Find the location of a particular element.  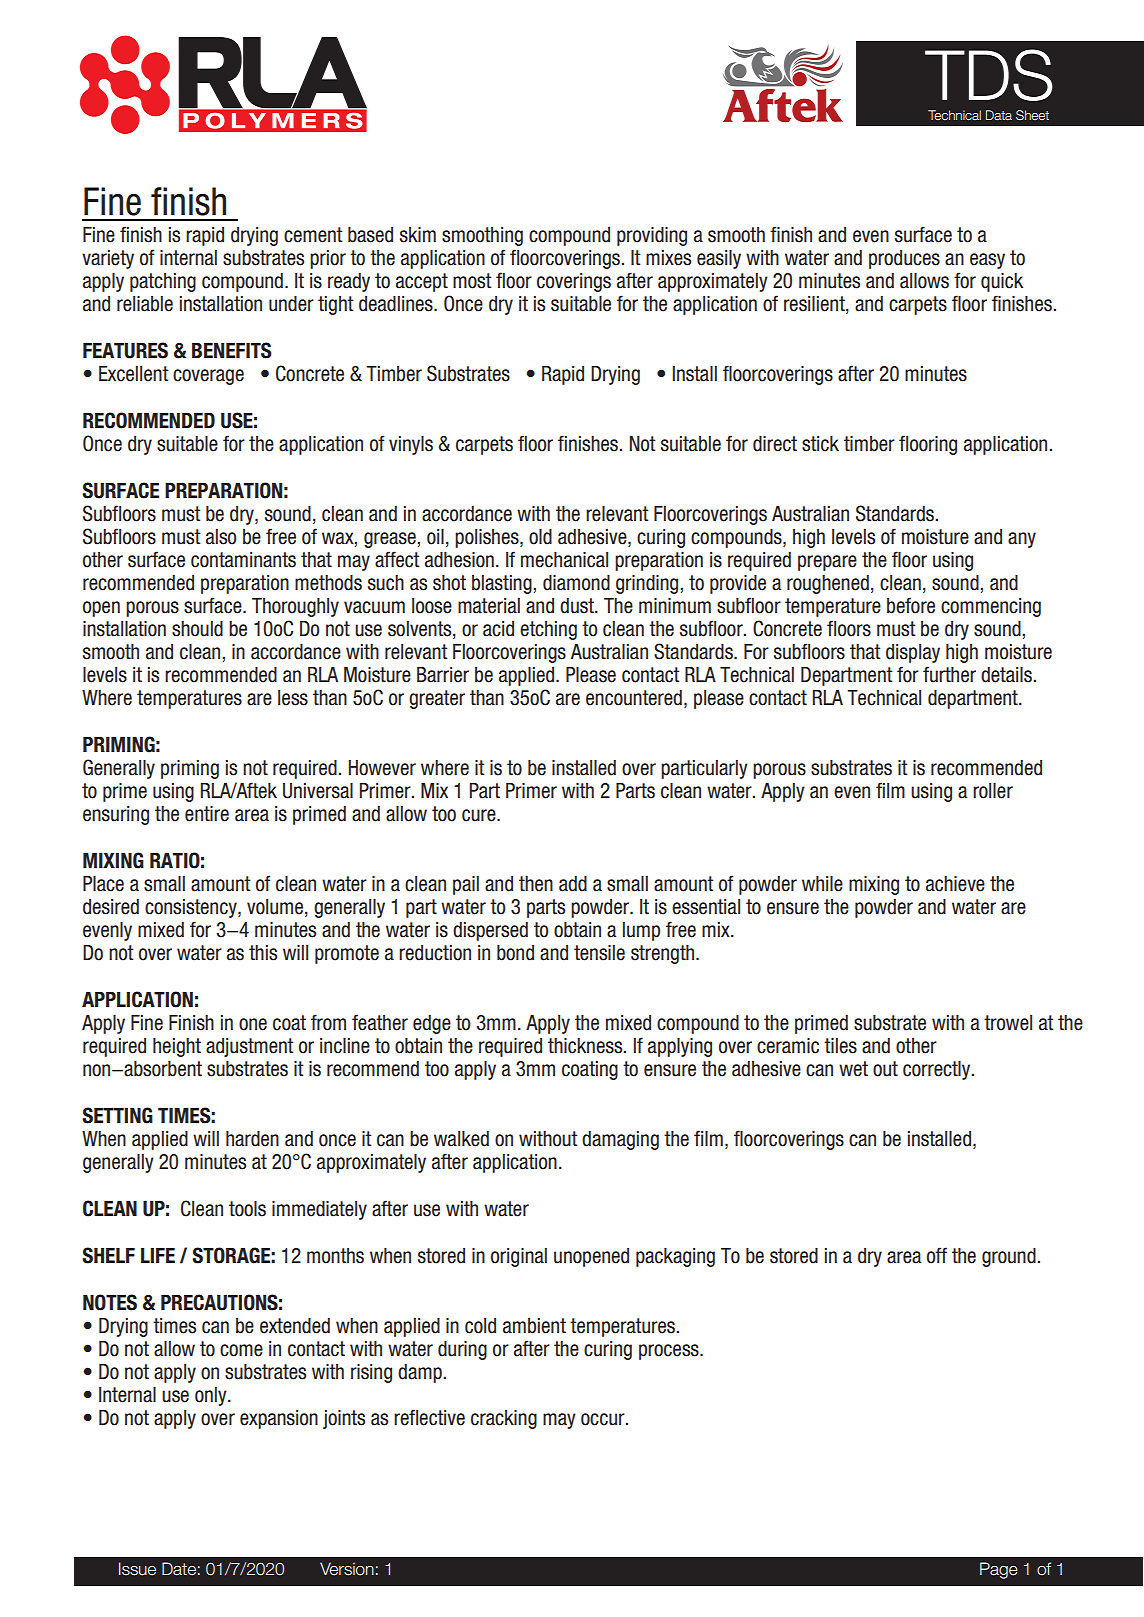

cement is located at coordinates (313, 235).
